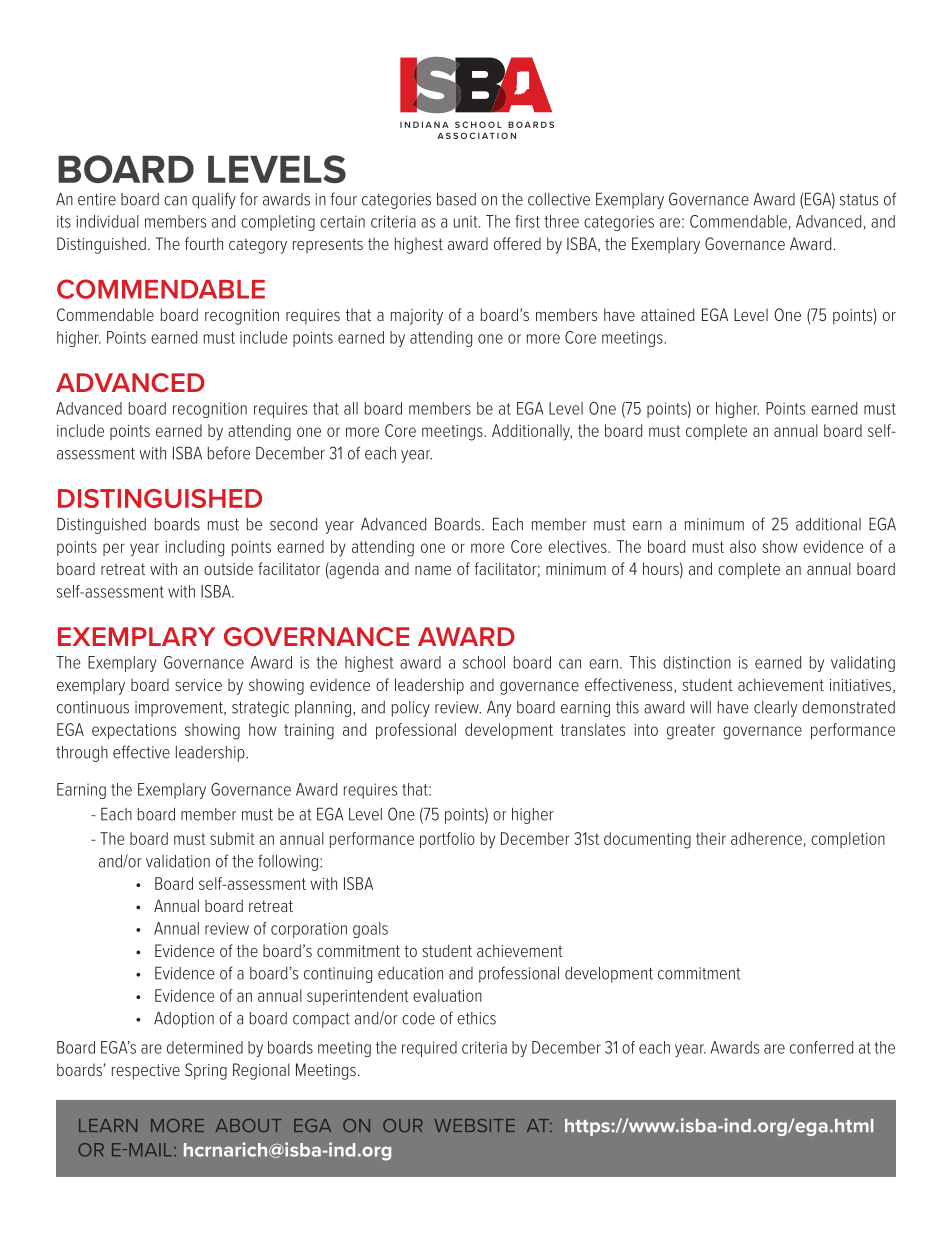 This document has width=952, height=1233. What do you see at coordinates (229, 453) in the document?
I see `before` at bounding box center [229, 453].
